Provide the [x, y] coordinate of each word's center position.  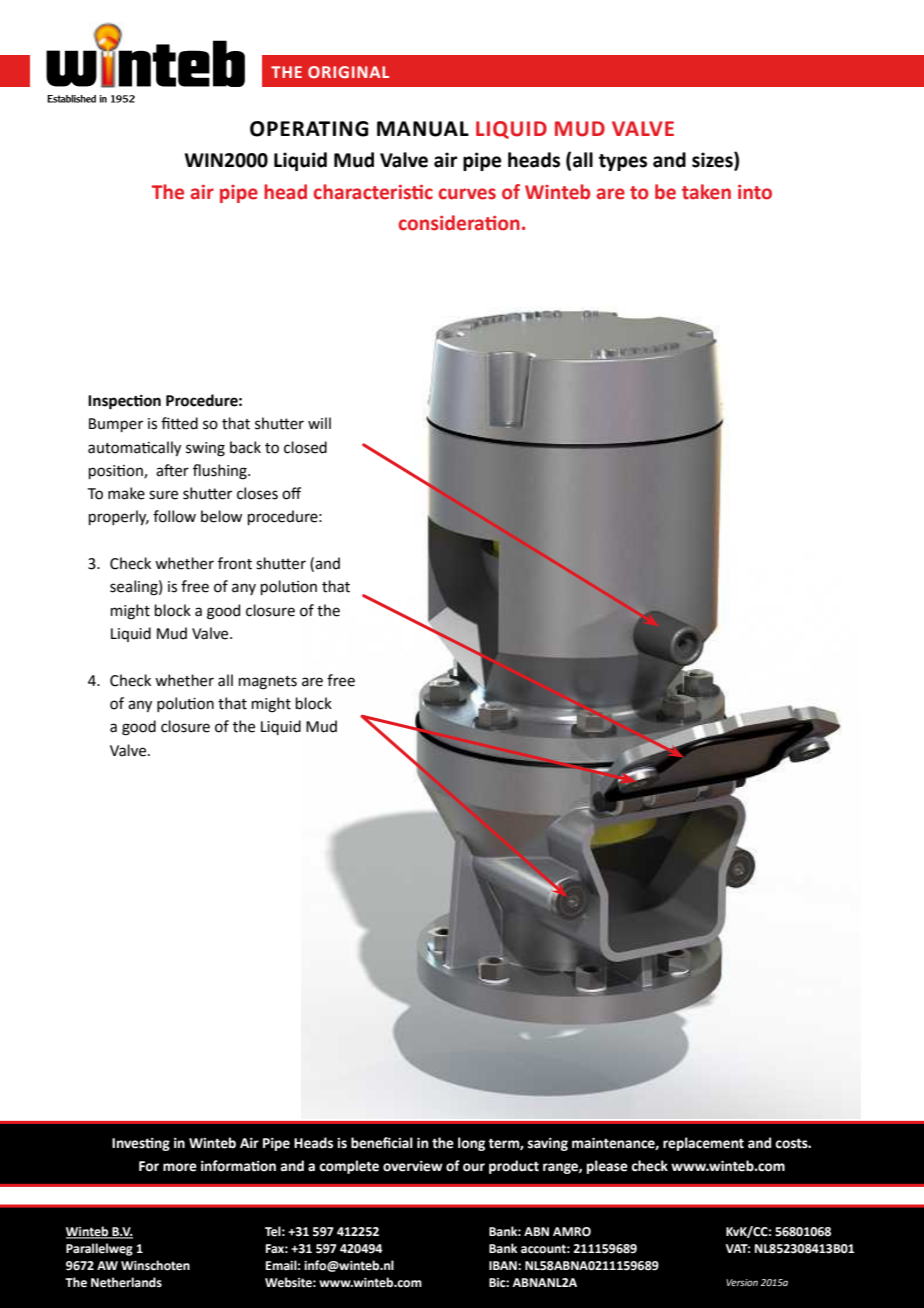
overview [413, 1166]
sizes [713, 161]
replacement [703, 1144]
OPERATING [309, 129]
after [172, 470]
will [319, 423]
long [471, 1144]
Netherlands [126, 1282]
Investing [141, 1144]
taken [706, 192]
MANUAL [423, 129]
